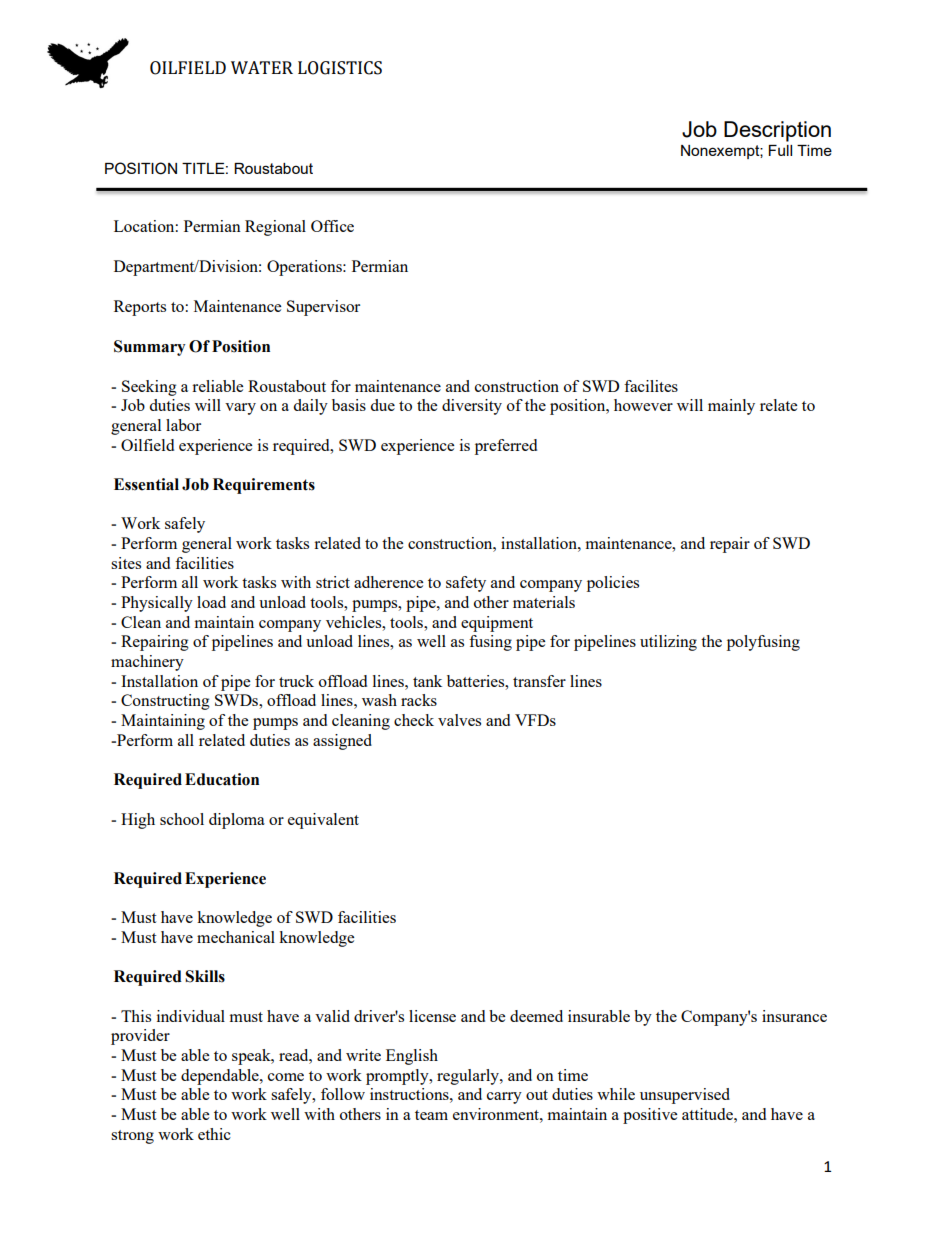 Image resolution: width=952 pixels, height=1233 pixels. What do you see at coordinates (668, 643) in the screenshot?
I see `utilizing` at bounding box center [668, 643].
